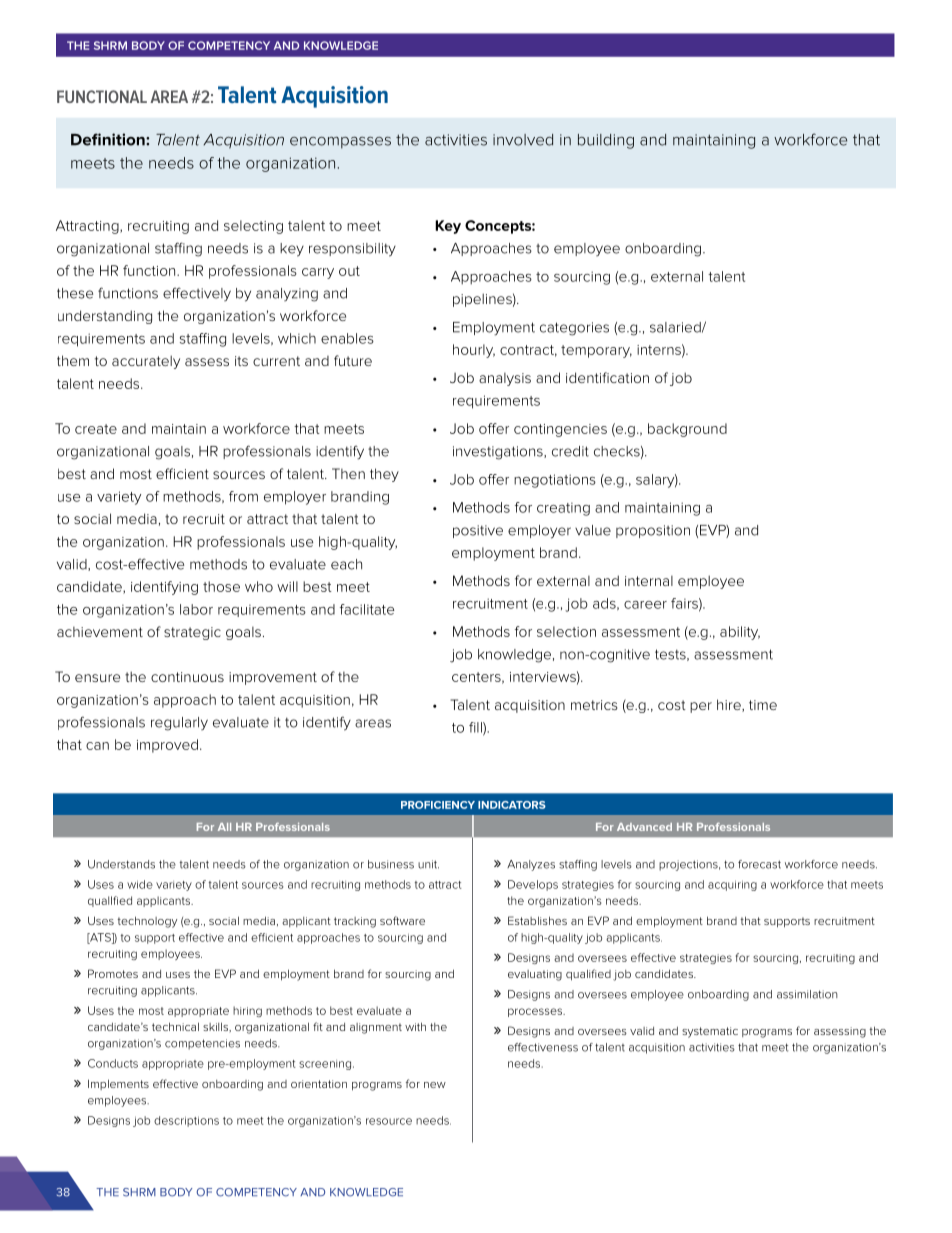 This page has height=1233, width=952. What do you see at coordinates (523, 140) in the page?
I see `involved` at bounding box center [523, 140].
